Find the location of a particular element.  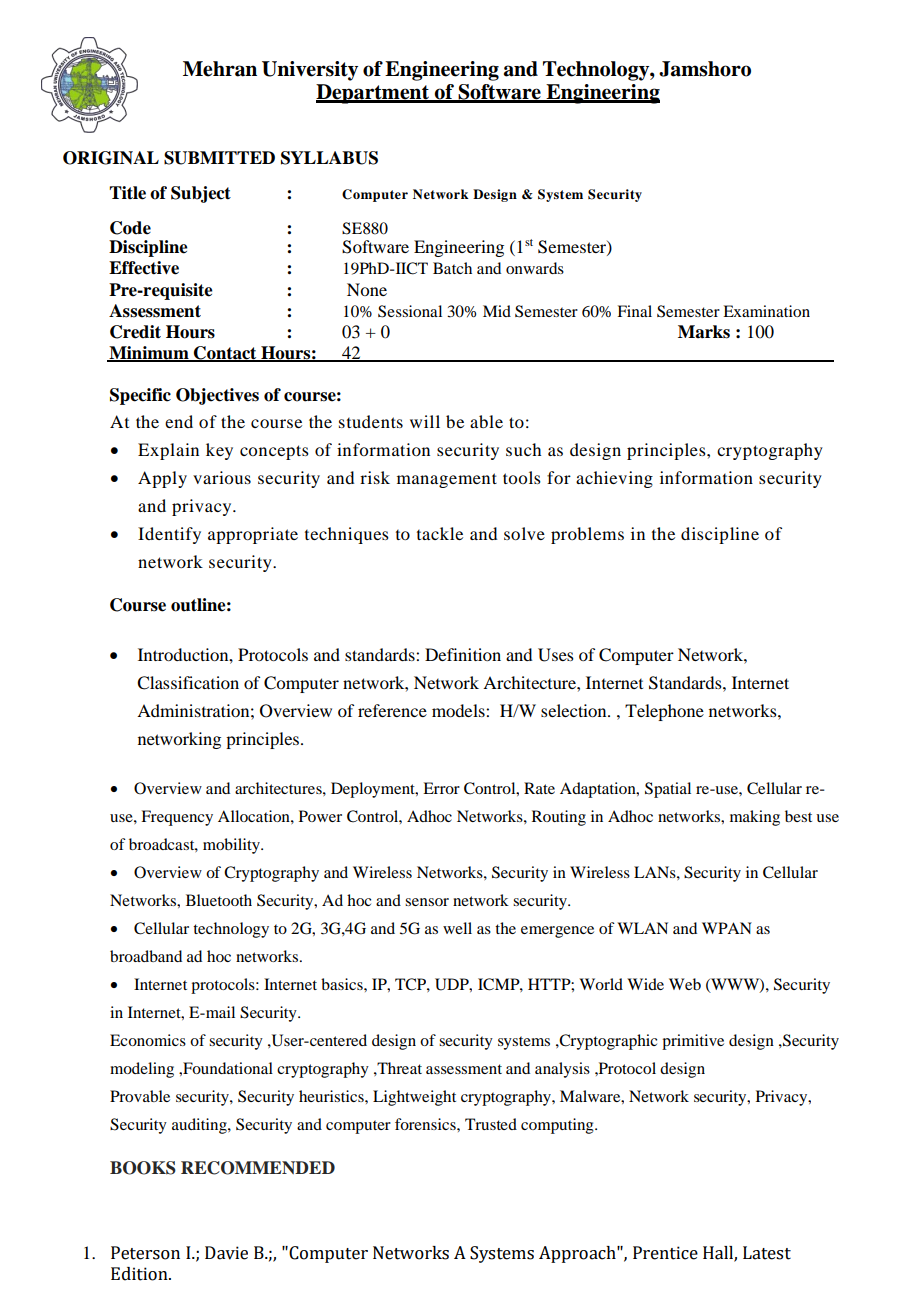

well is located at coordinates (457, 928).
